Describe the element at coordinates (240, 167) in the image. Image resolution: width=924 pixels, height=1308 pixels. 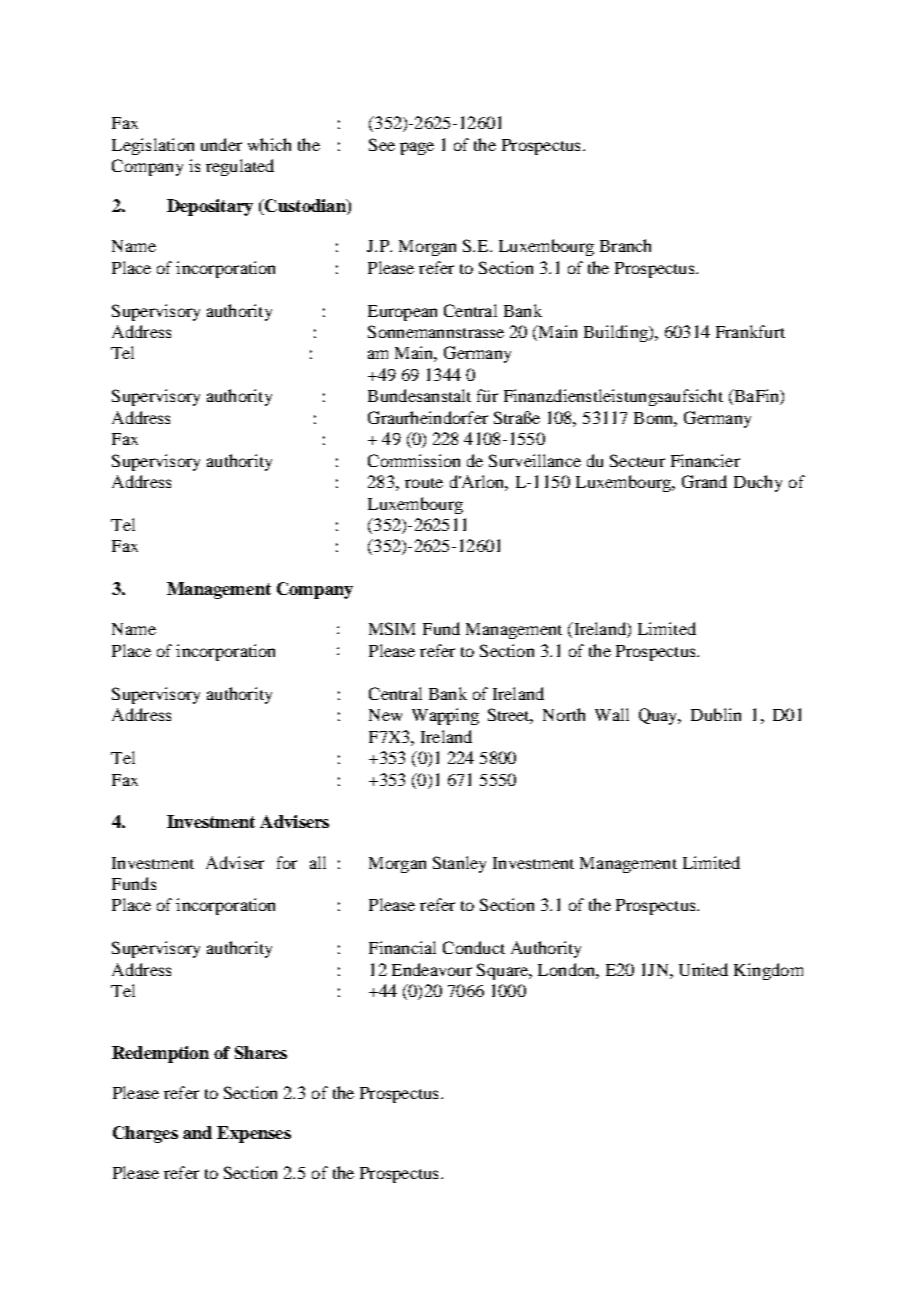
I see `regulated` at that location.
